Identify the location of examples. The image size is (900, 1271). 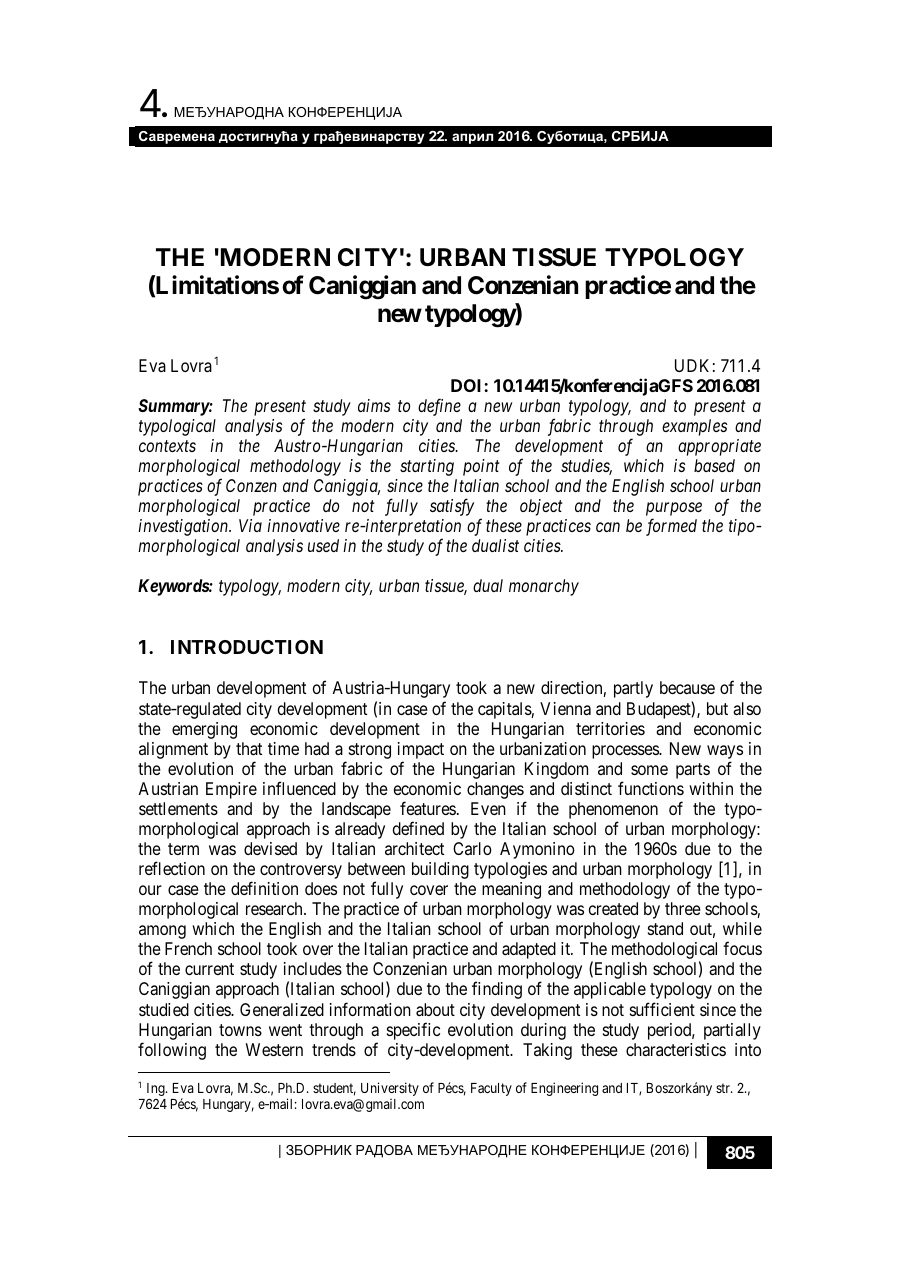
(694, 427).
